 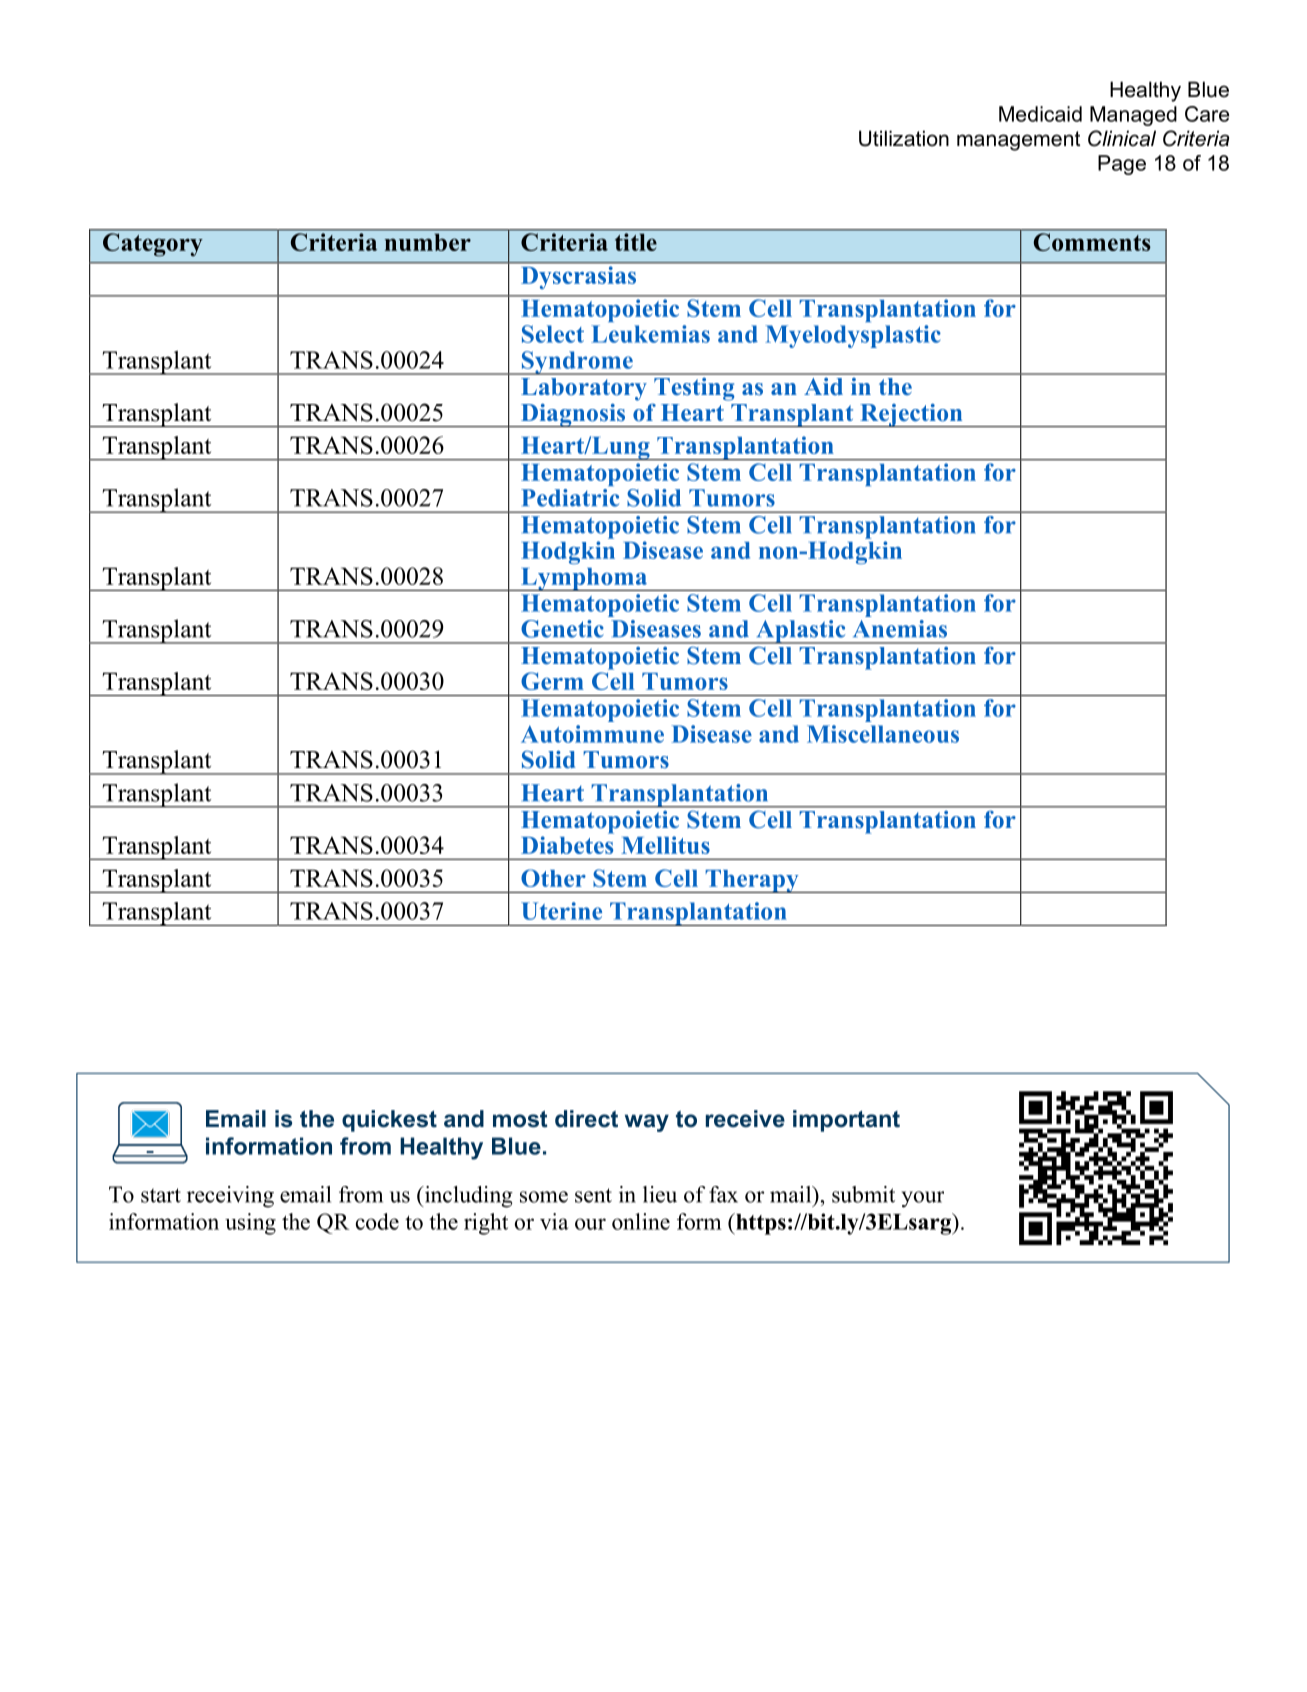 What do you see at coordinates (636, 242) in the screenshot?
I see `title` at bounding box center [636, 242].
